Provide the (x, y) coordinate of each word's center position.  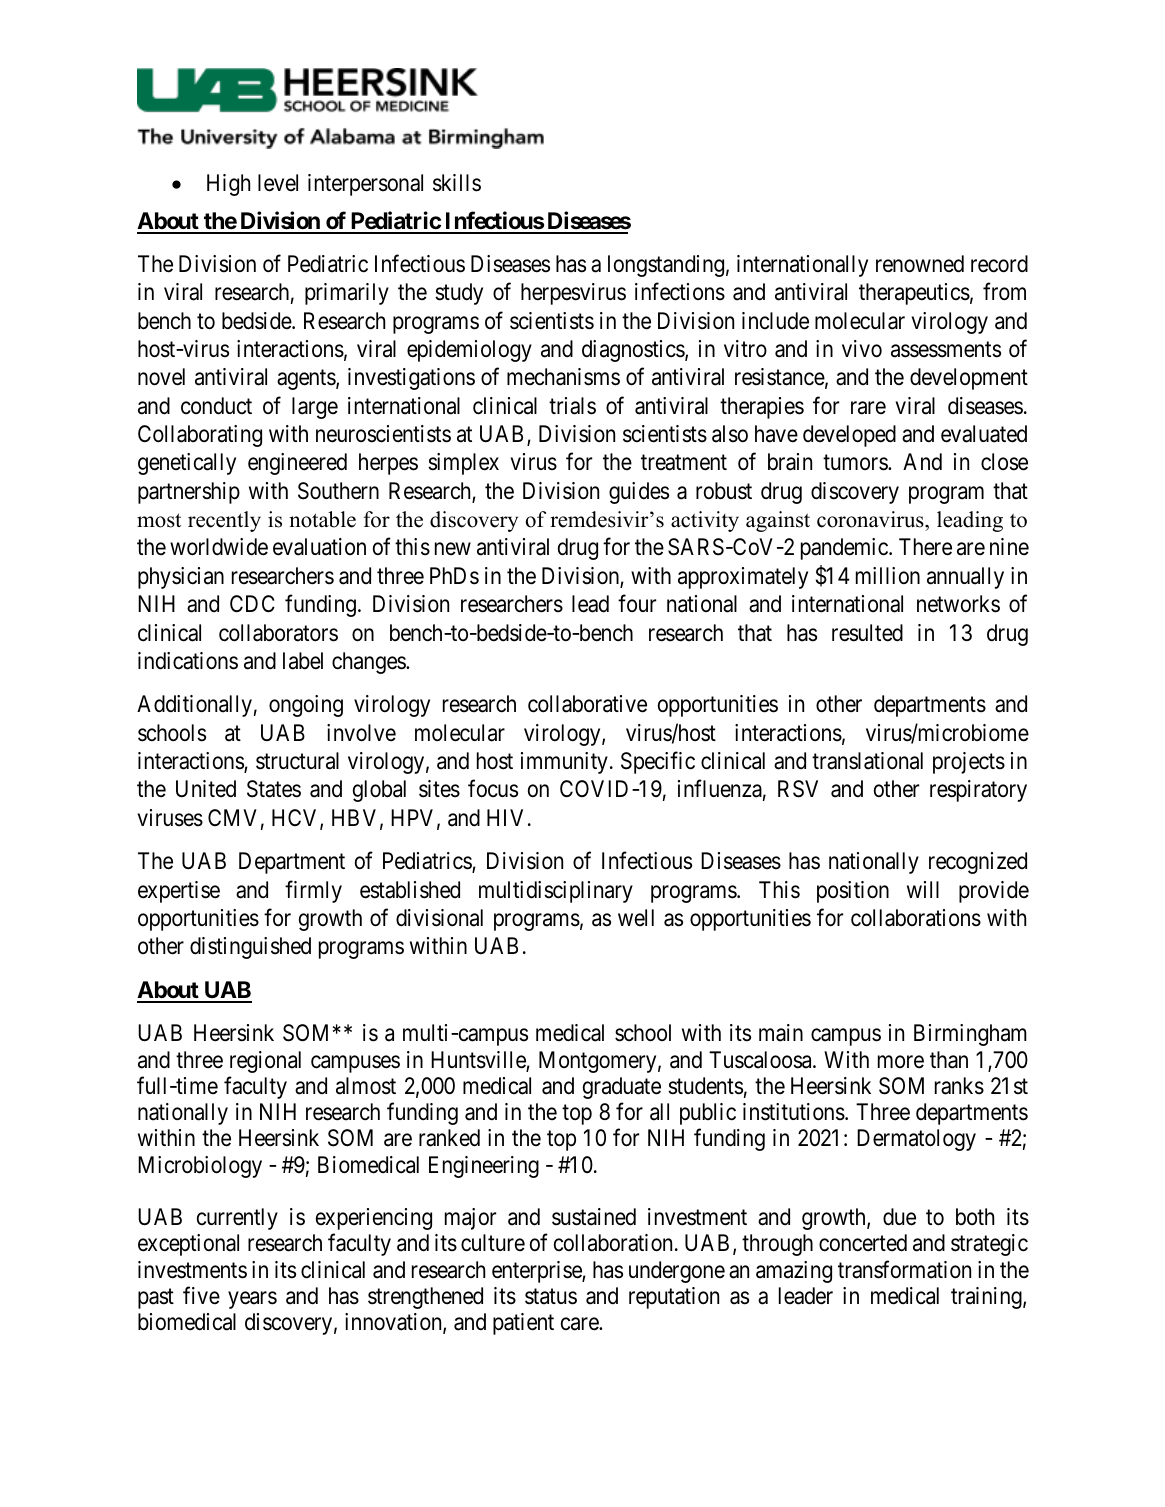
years (252, 1300)
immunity (564, 763)
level (278, 183)
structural (297, 761)
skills (457, 183)
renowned (920, 264)
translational (867, 761)
